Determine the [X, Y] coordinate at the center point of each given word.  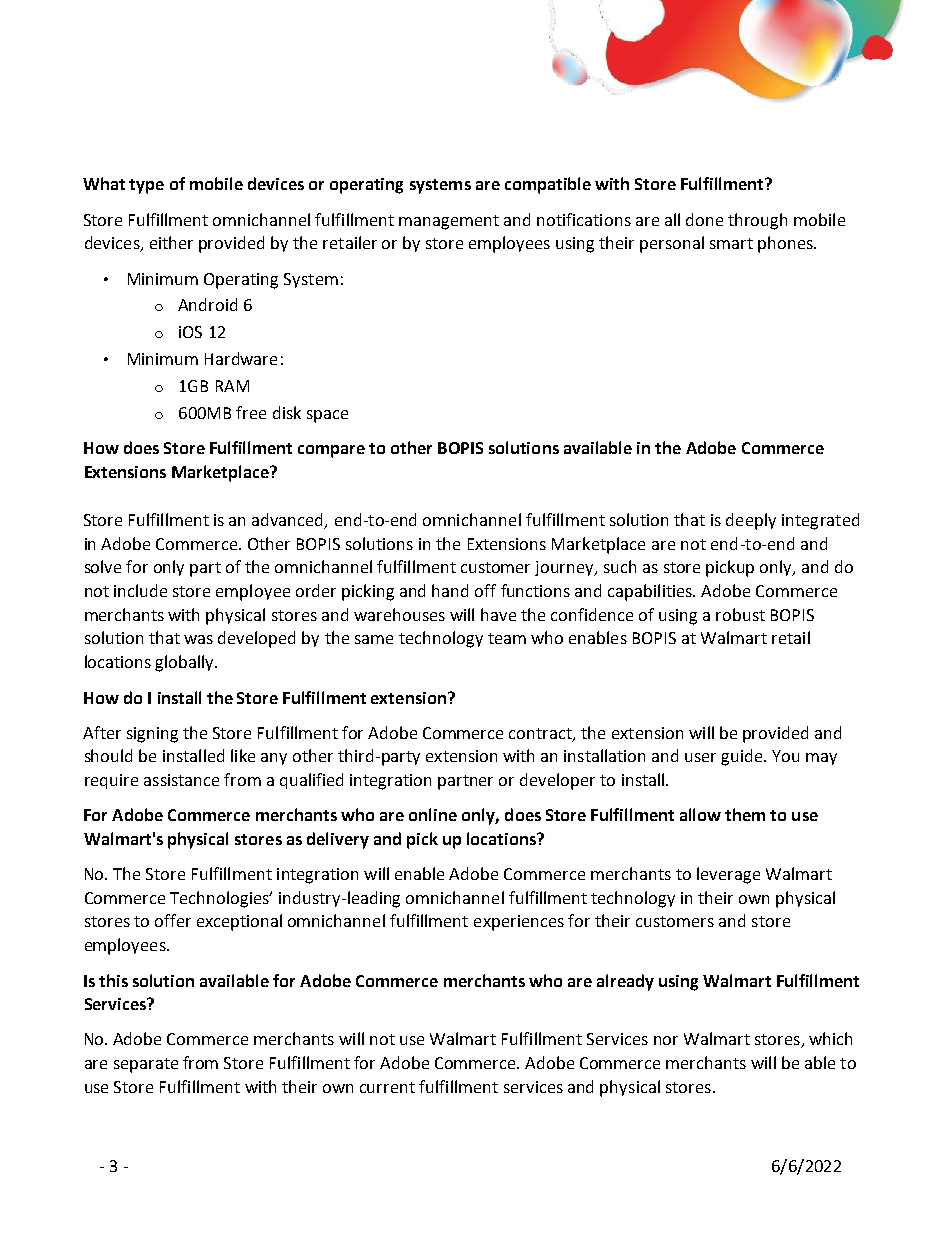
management [449, 222]
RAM [232, 386]
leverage [728, 875]
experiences [519, 923]
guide [743, 757]
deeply [751, 521]
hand [450, 590]
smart [731, 243]
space [327, 416]
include [140, 590]
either [171, 242]
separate [146, 1065]
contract [541, 734]
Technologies [220, 899]
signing [152, 735]
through [757, 221]
